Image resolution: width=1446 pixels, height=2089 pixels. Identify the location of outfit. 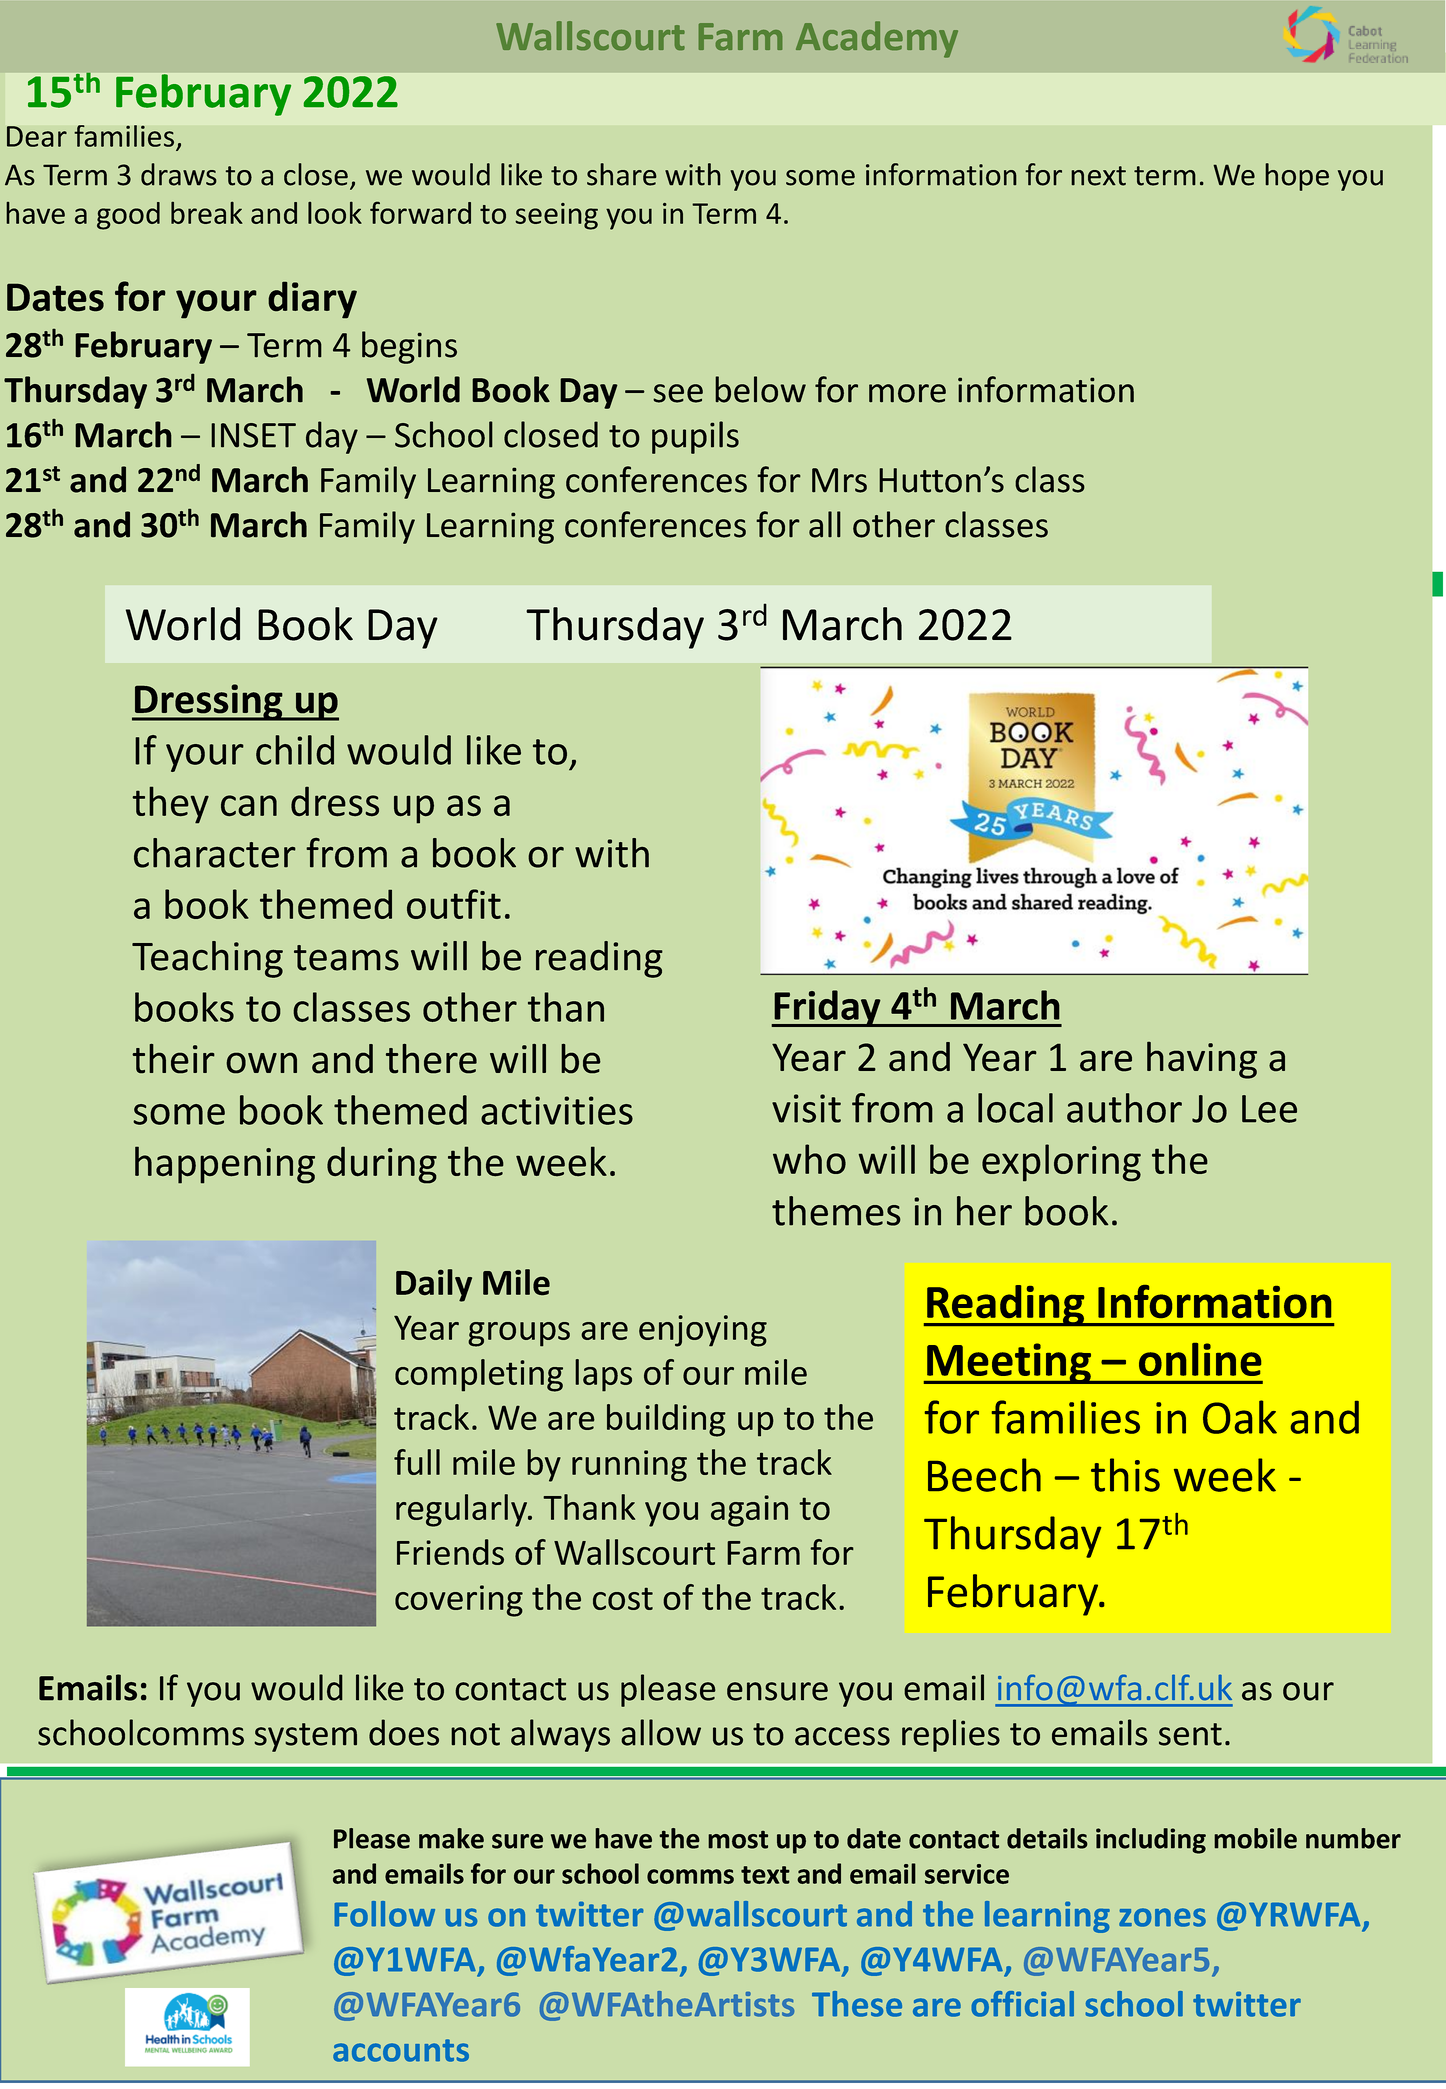
(454, 904).
